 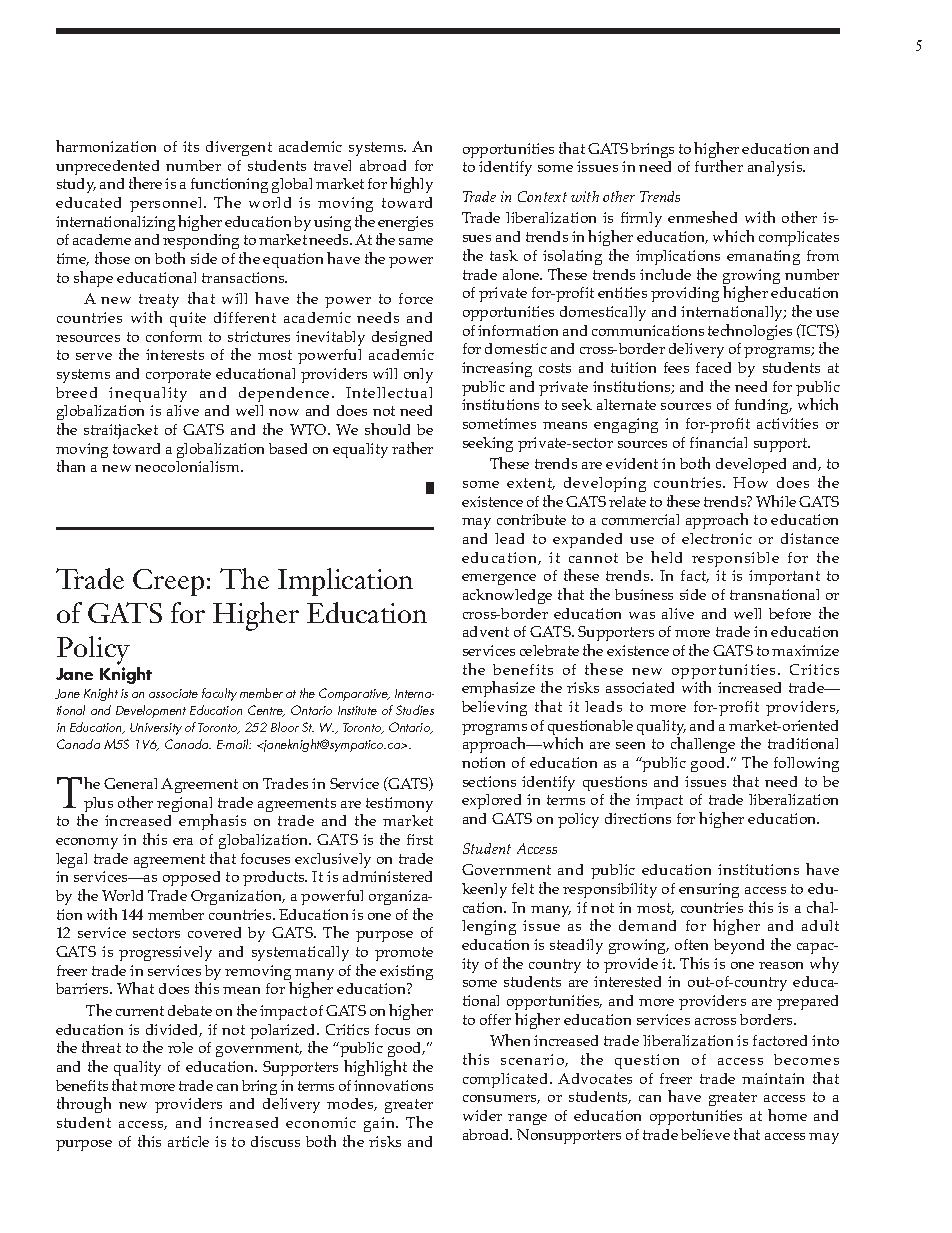 What do you see at coordinates (763, 406) in the page?
I see `funding` at bounding box center [763, 406].
